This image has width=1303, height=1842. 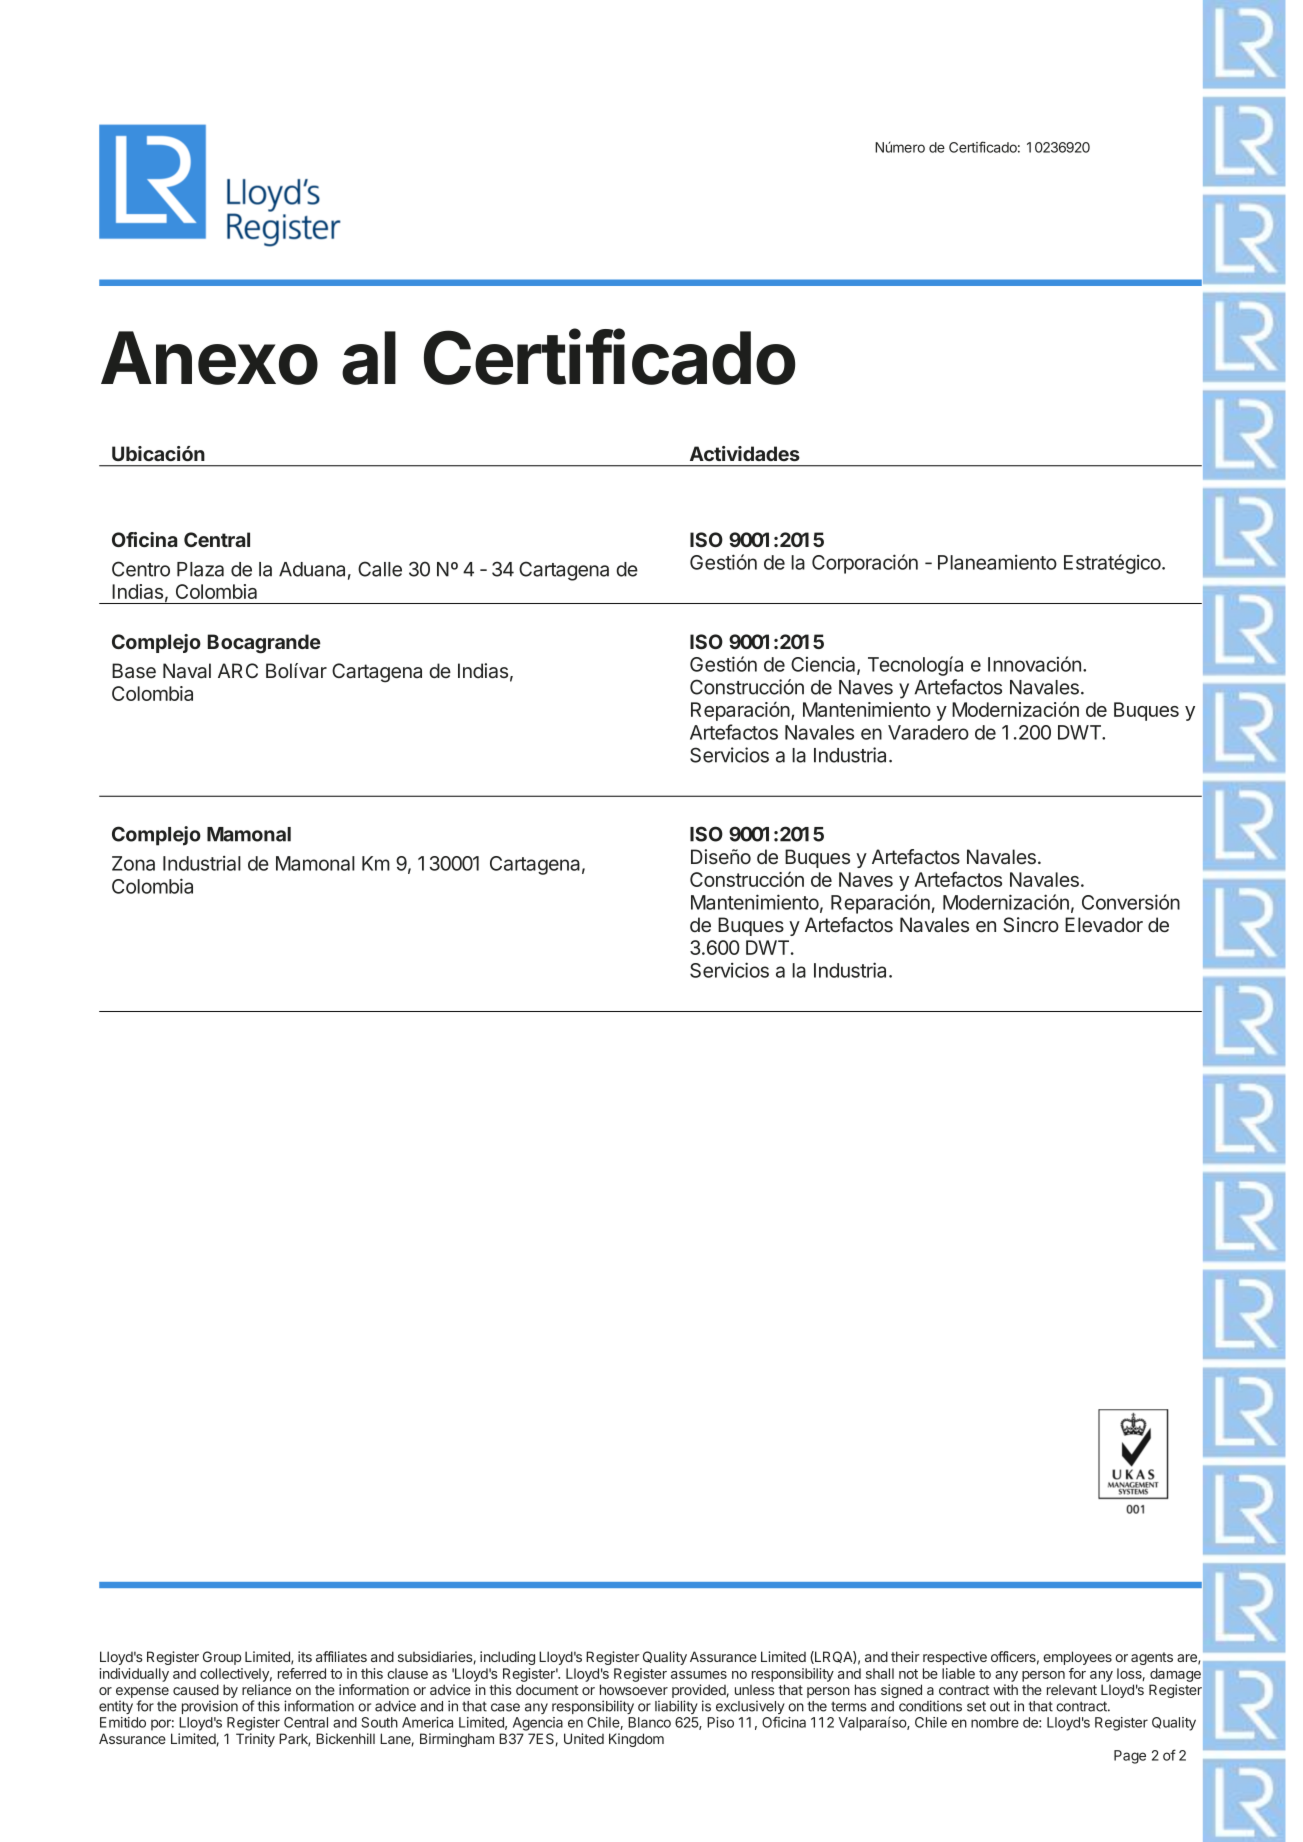 I want to click on including, so click(x=507, y=1658).
